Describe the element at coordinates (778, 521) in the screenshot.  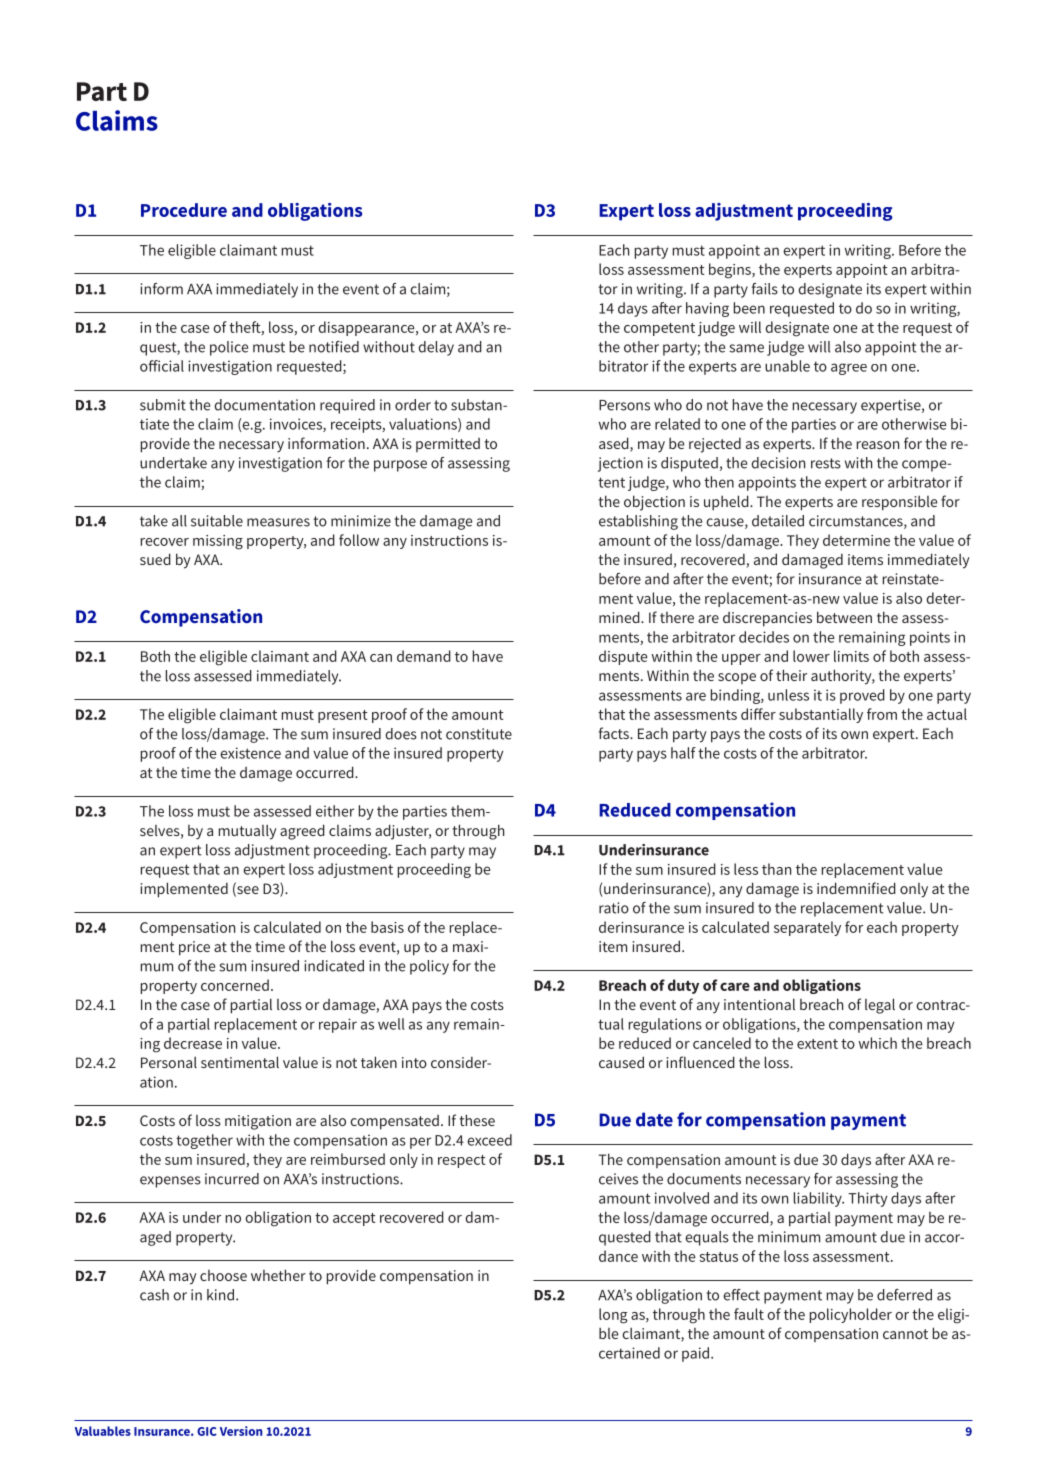
I see `detailed` at that location.
